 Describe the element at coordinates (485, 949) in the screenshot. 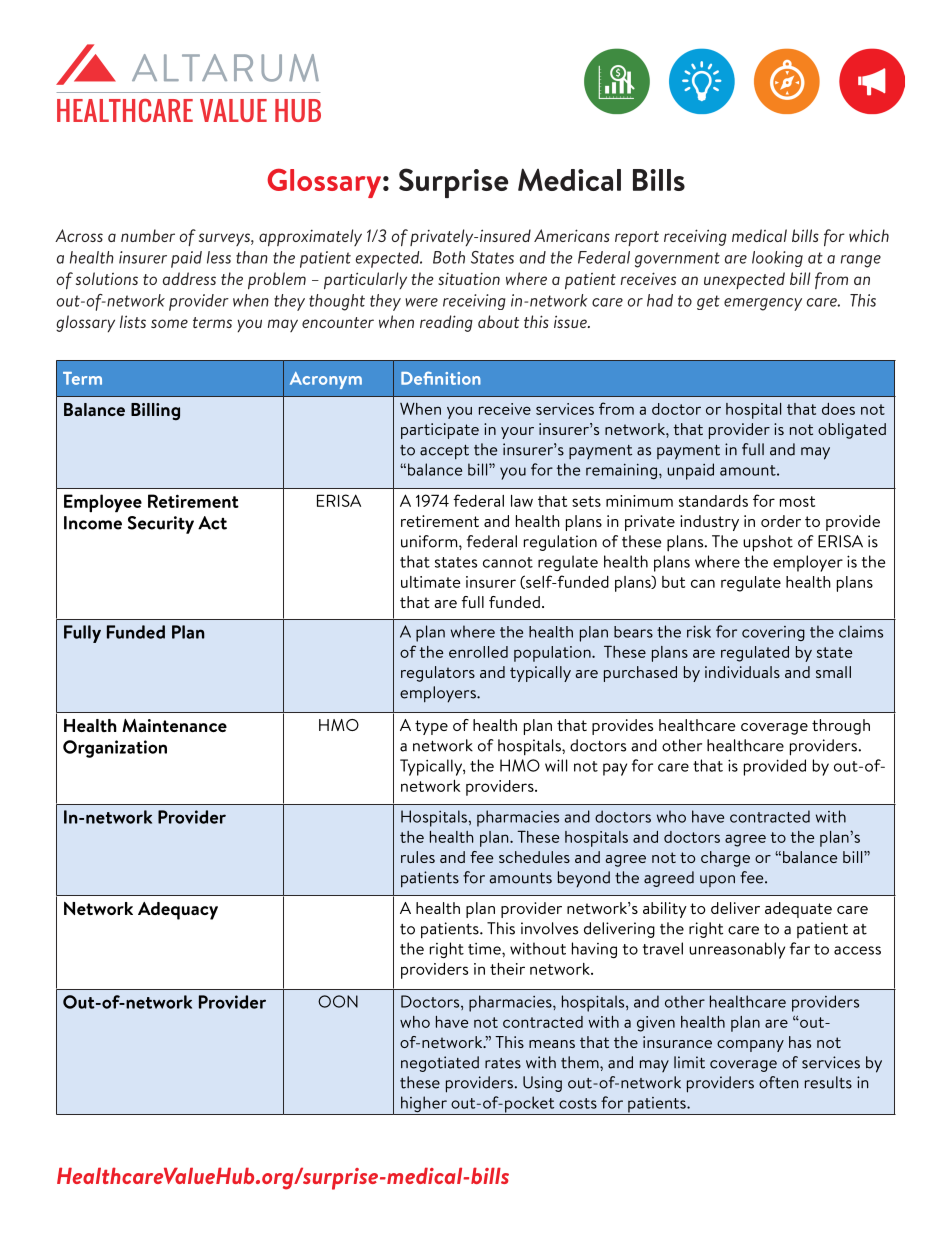

I see `time` at that location.
